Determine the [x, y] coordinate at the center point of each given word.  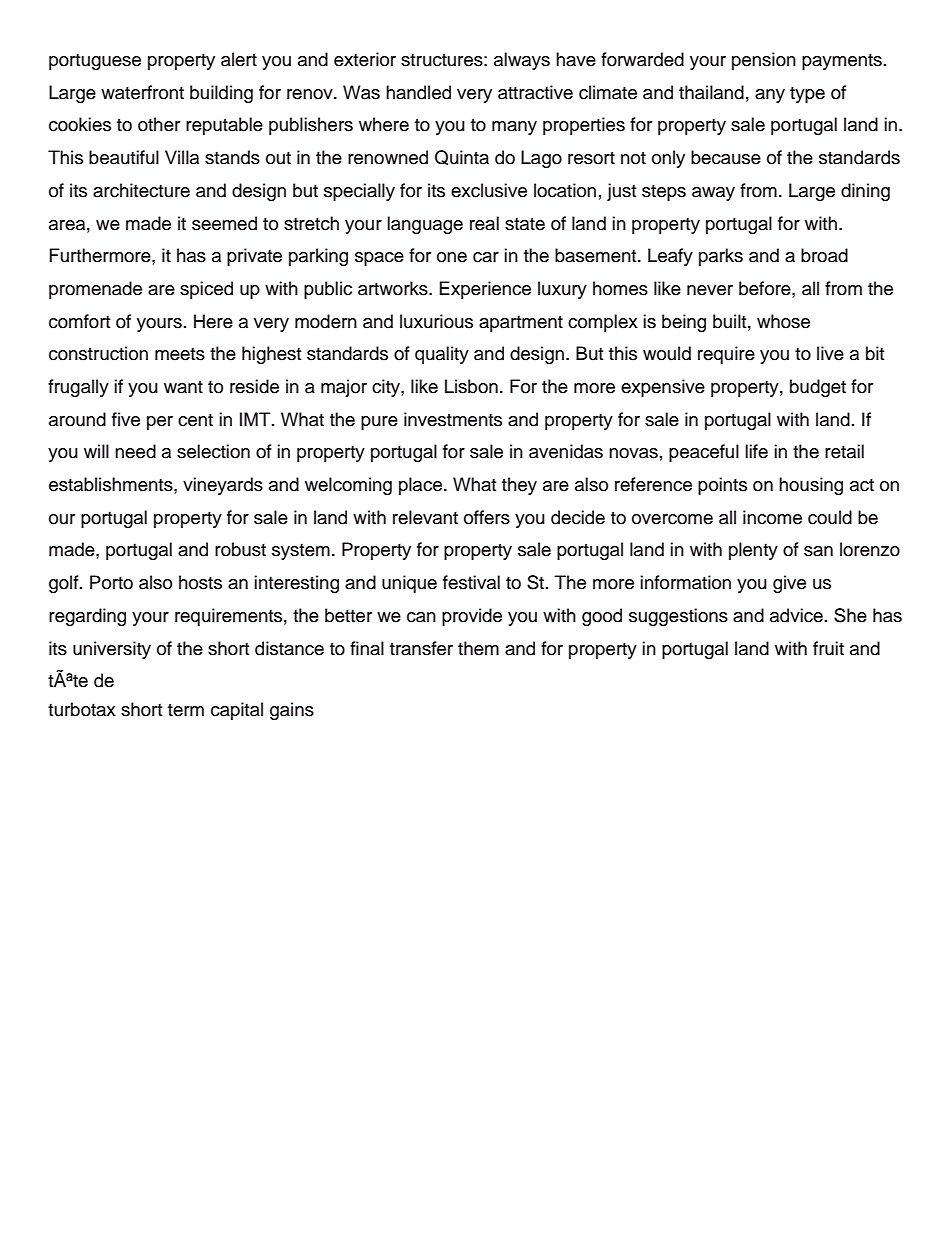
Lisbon [471, 386]
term [186, 710]
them [478, 648]
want [183, 387]
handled [418, 92]
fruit [828, 648]
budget [818, 388]
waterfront [142, 92]
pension [764, 61]
